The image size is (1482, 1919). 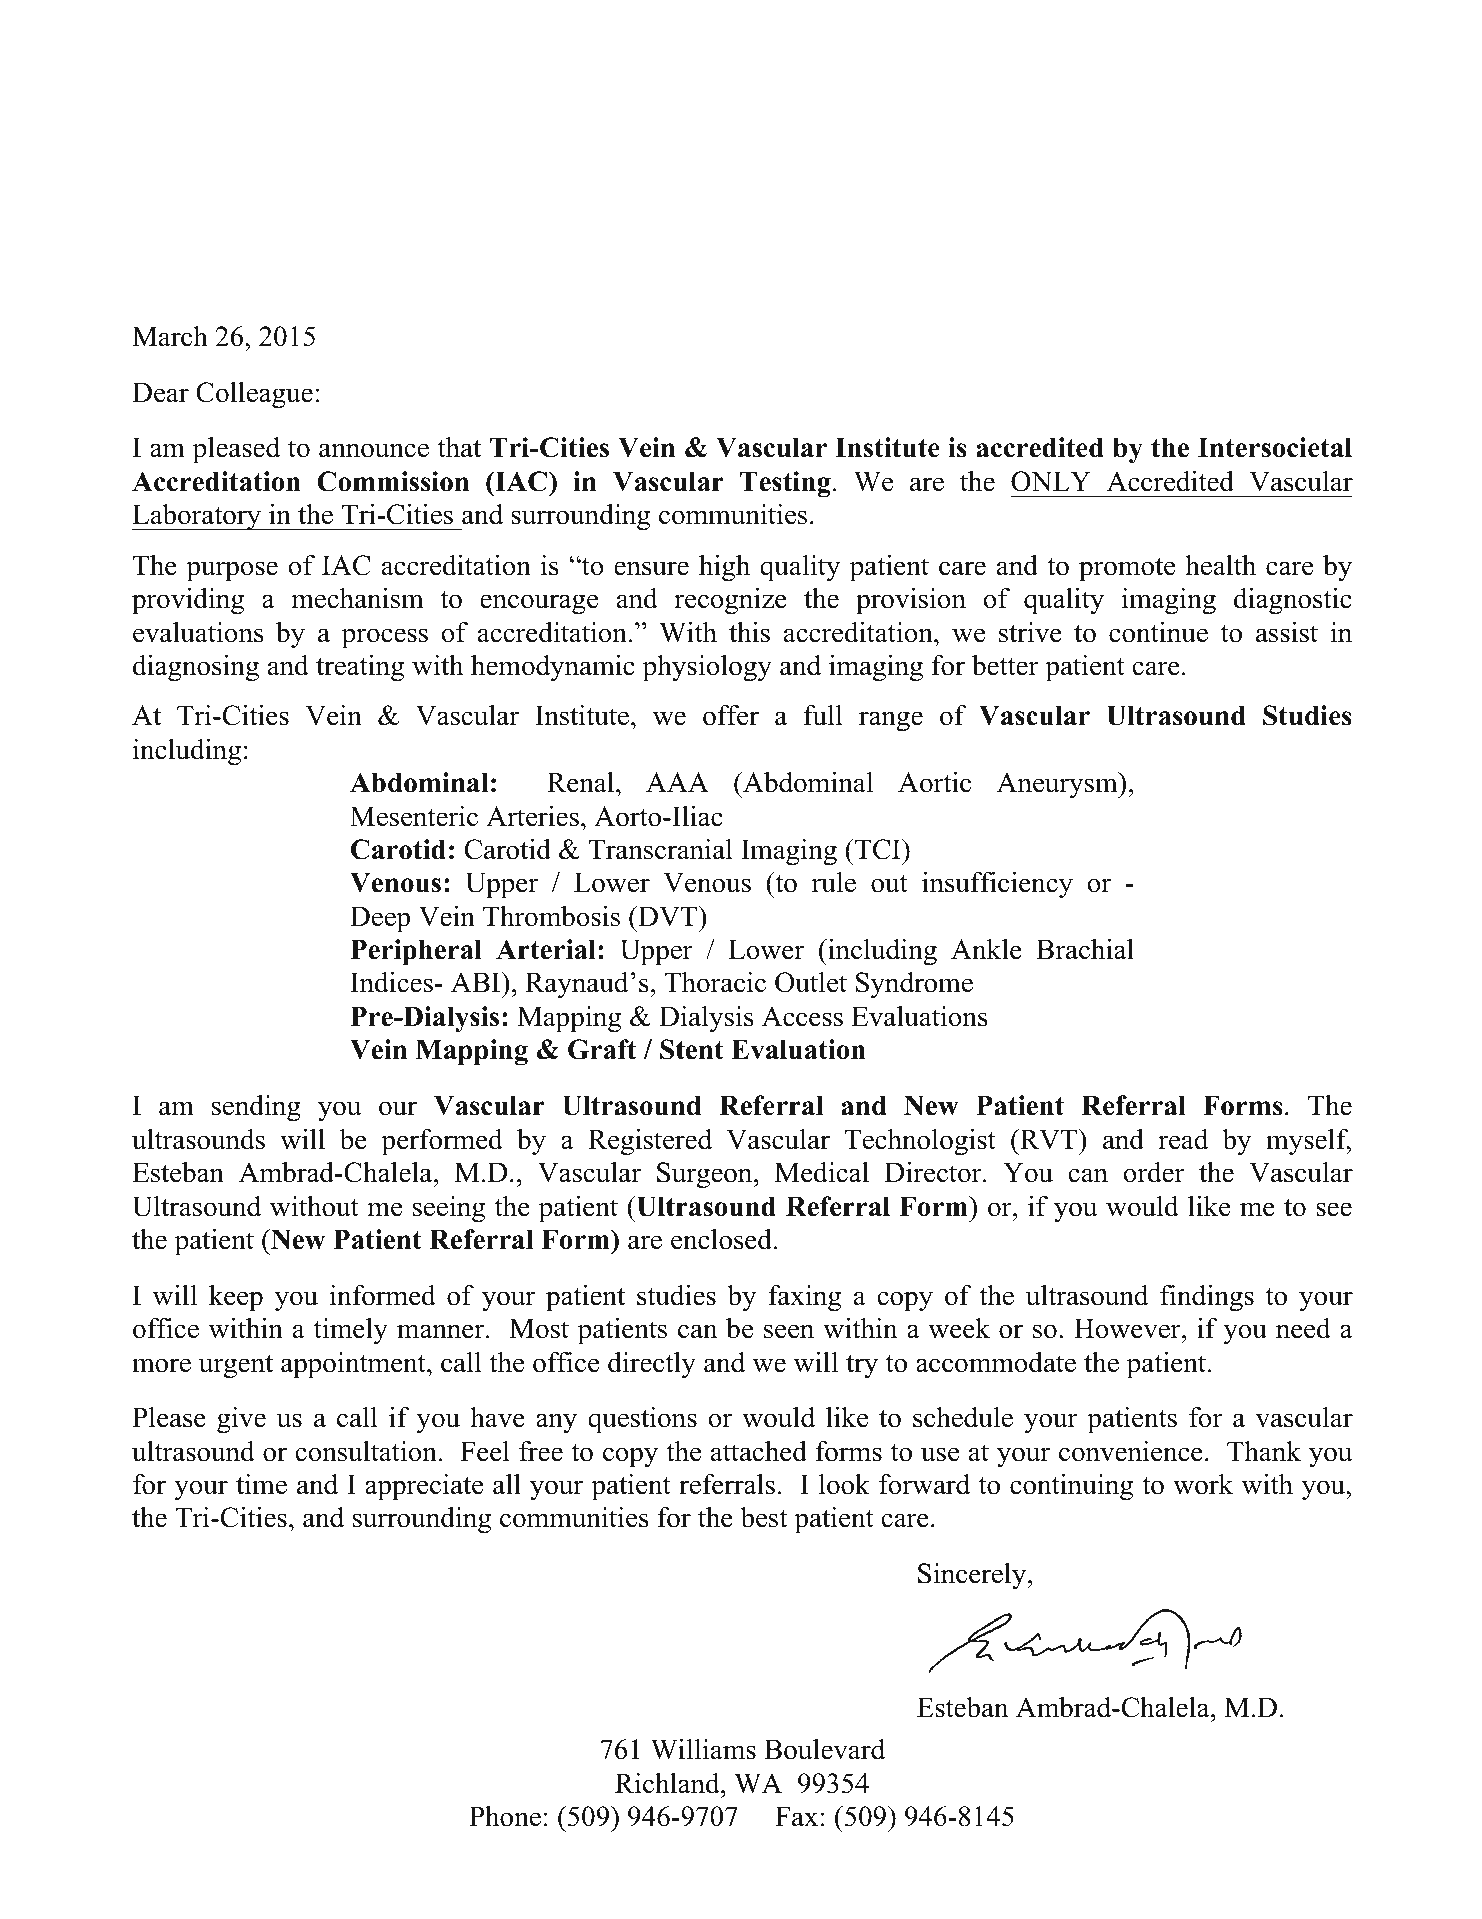 I want to click on Boulevard, so click(x=824, y=1749).
